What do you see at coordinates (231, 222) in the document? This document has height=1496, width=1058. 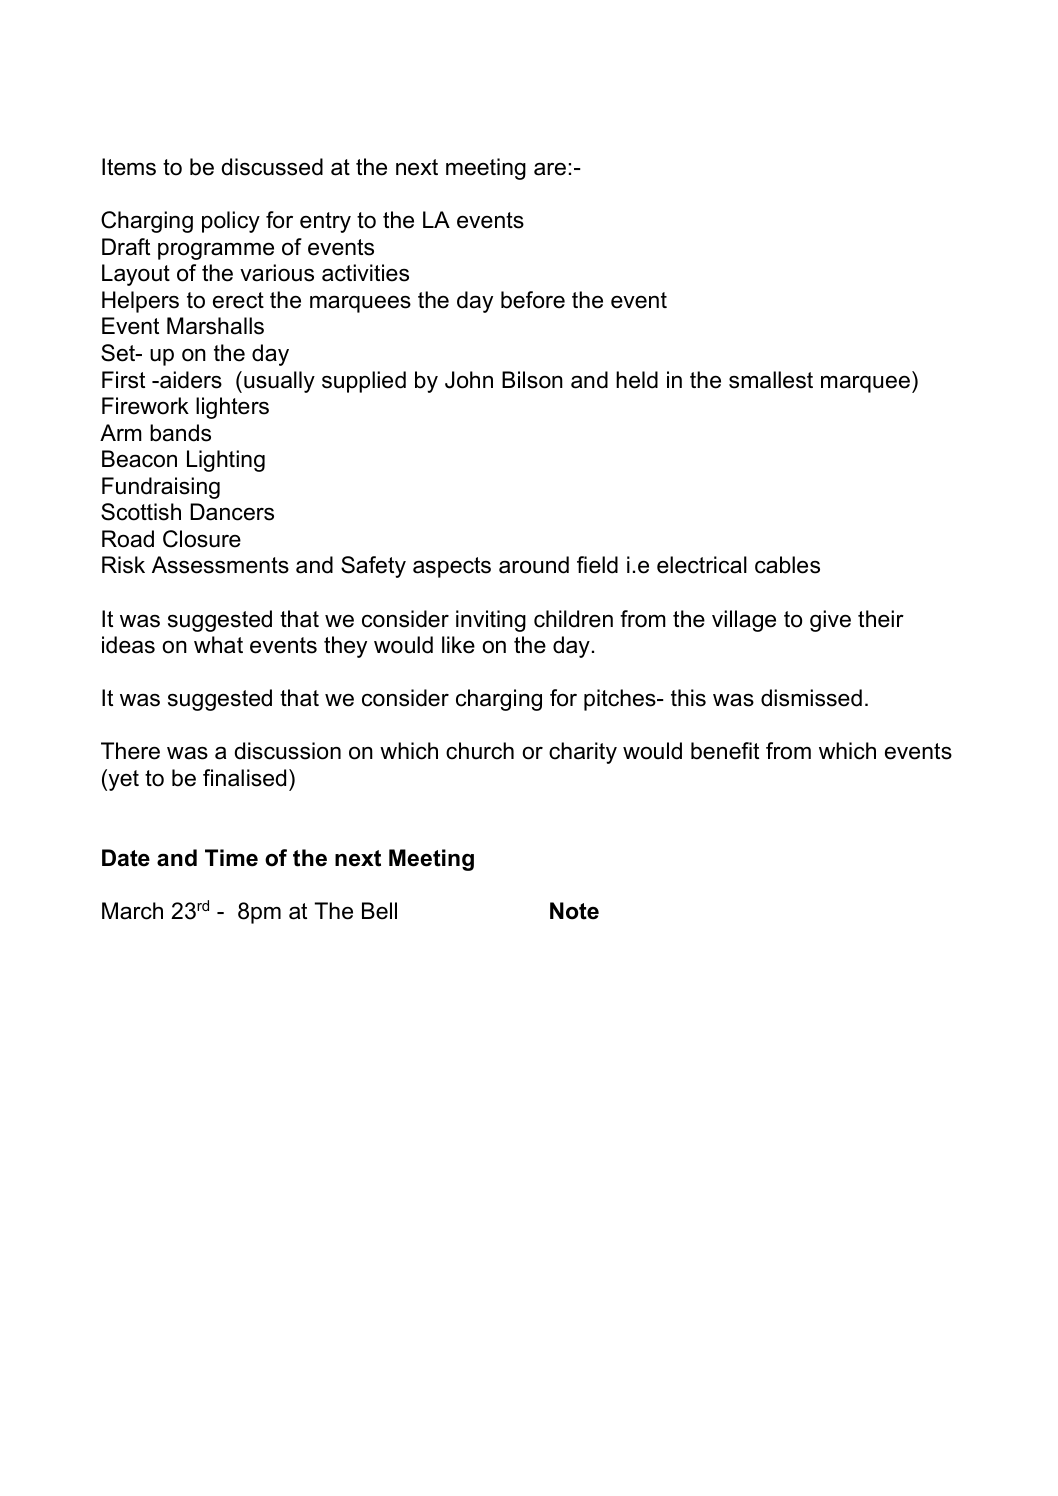 I see `policy` at bounding box center [231, 222].
